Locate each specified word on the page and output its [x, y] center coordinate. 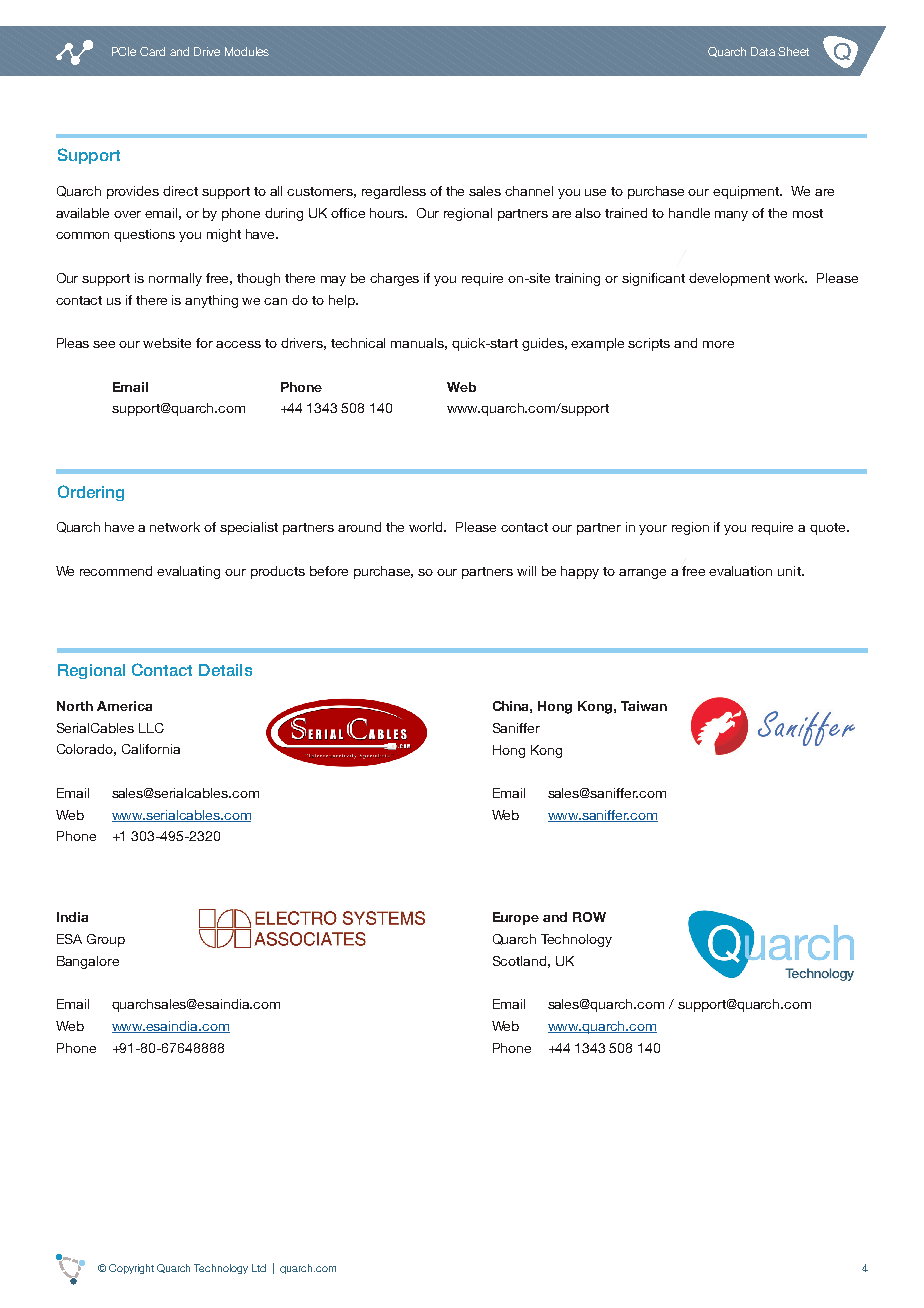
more [718, 344]
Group [106, 940]
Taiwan [644, 706]
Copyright [131, 1269]
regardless [394, 192]
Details [225, 670]
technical [358, 343]
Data [763, 51]
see [104, 344]
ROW [589, 917]
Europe [516, 918]
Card [152, 51]
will [526, 571]
